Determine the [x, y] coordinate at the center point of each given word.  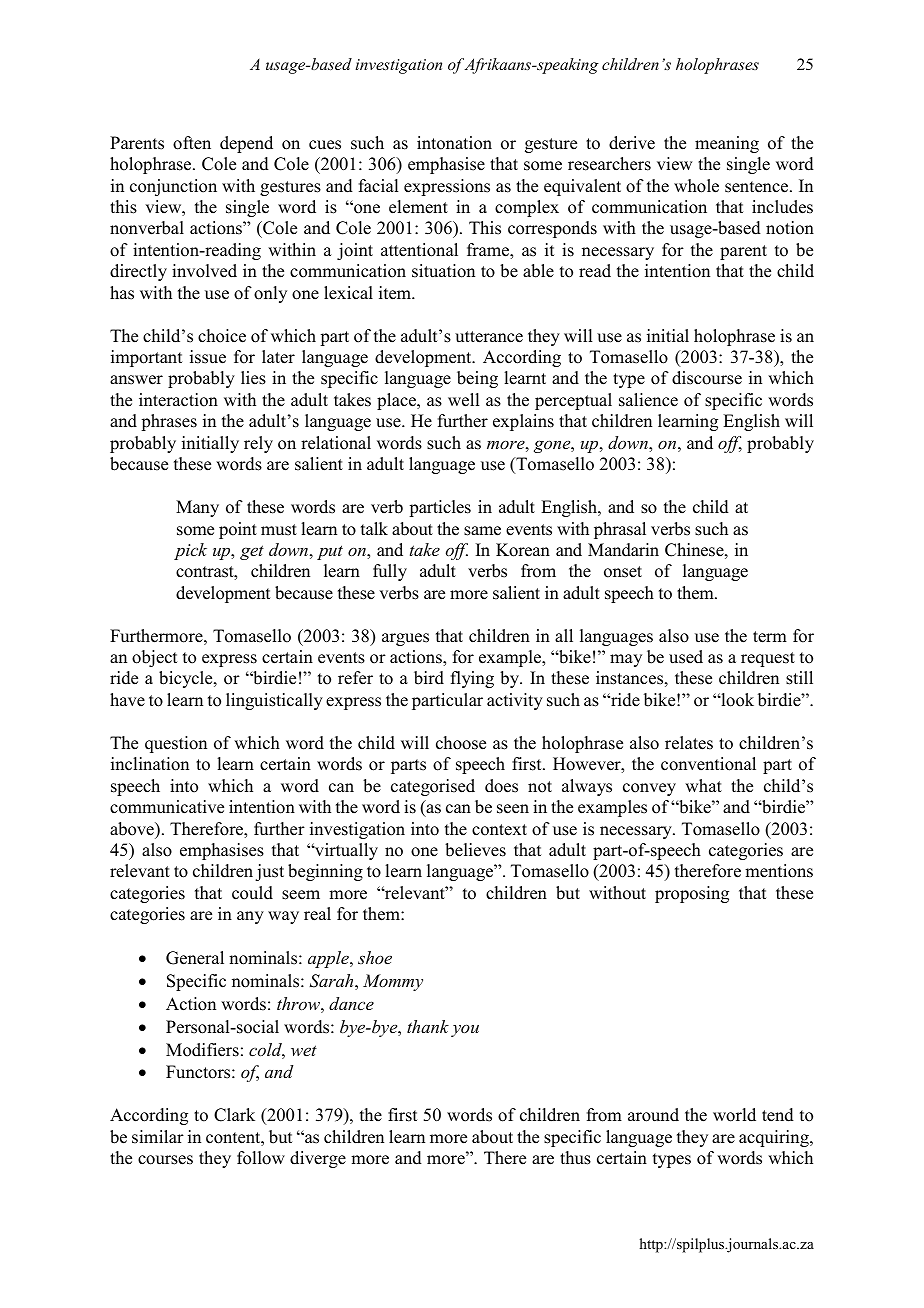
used [686, 657]
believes [475, 850]
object [154, 658]
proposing [692, 894]
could [252, 893]
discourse [707, 378]
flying [472, 679]
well [463, 400]
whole [696, 186]
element [418, 207]
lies [253, 378]
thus [575, 1158]
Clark [234, 1115]
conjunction [173, 187]
